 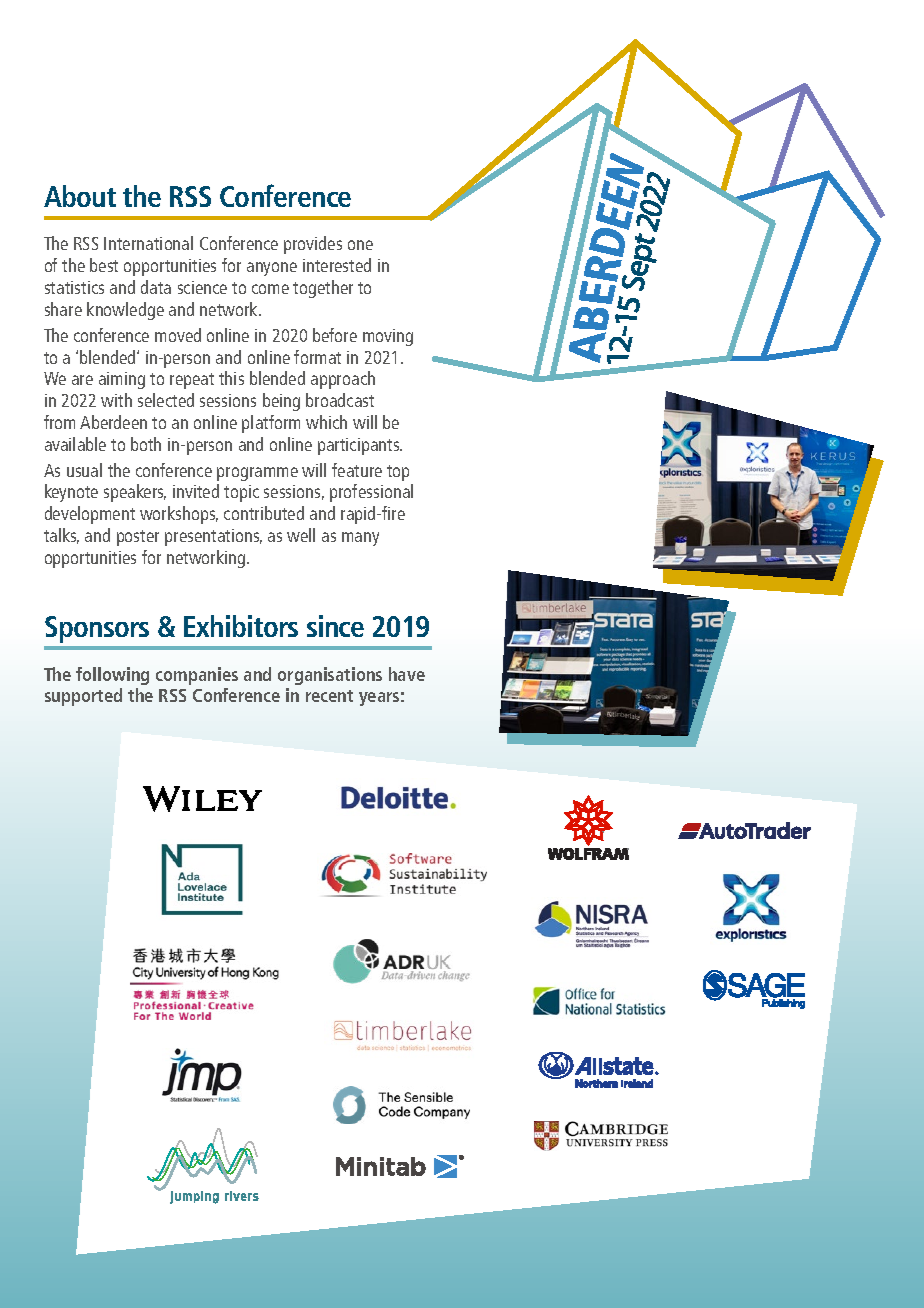 What do you see at coordinates (213, 537) in the screenshot?
I see `presentations` at bounding box center [213, 537].
